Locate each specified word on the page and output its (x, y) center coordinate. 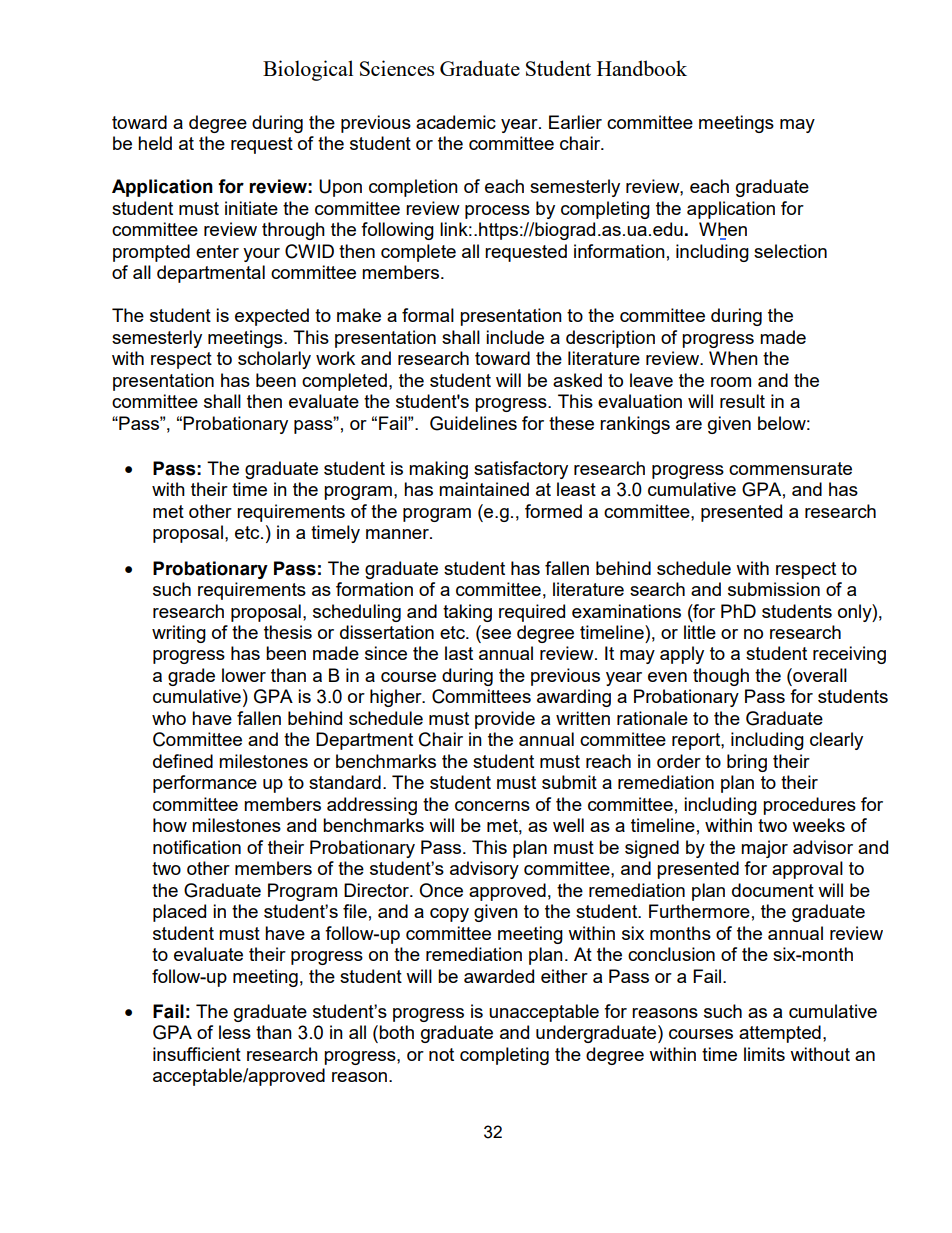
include (515, 337)
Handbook (642, 68)
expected (272, 317)
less (235, 1032)
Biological (308, 70)
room (731, 382)
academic (456, 122)
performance (205, 784)
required (532, 613)
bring (747, 763)
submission (774, 589)
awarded (499, 976)
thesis (288, 632)
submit (569, 782)
